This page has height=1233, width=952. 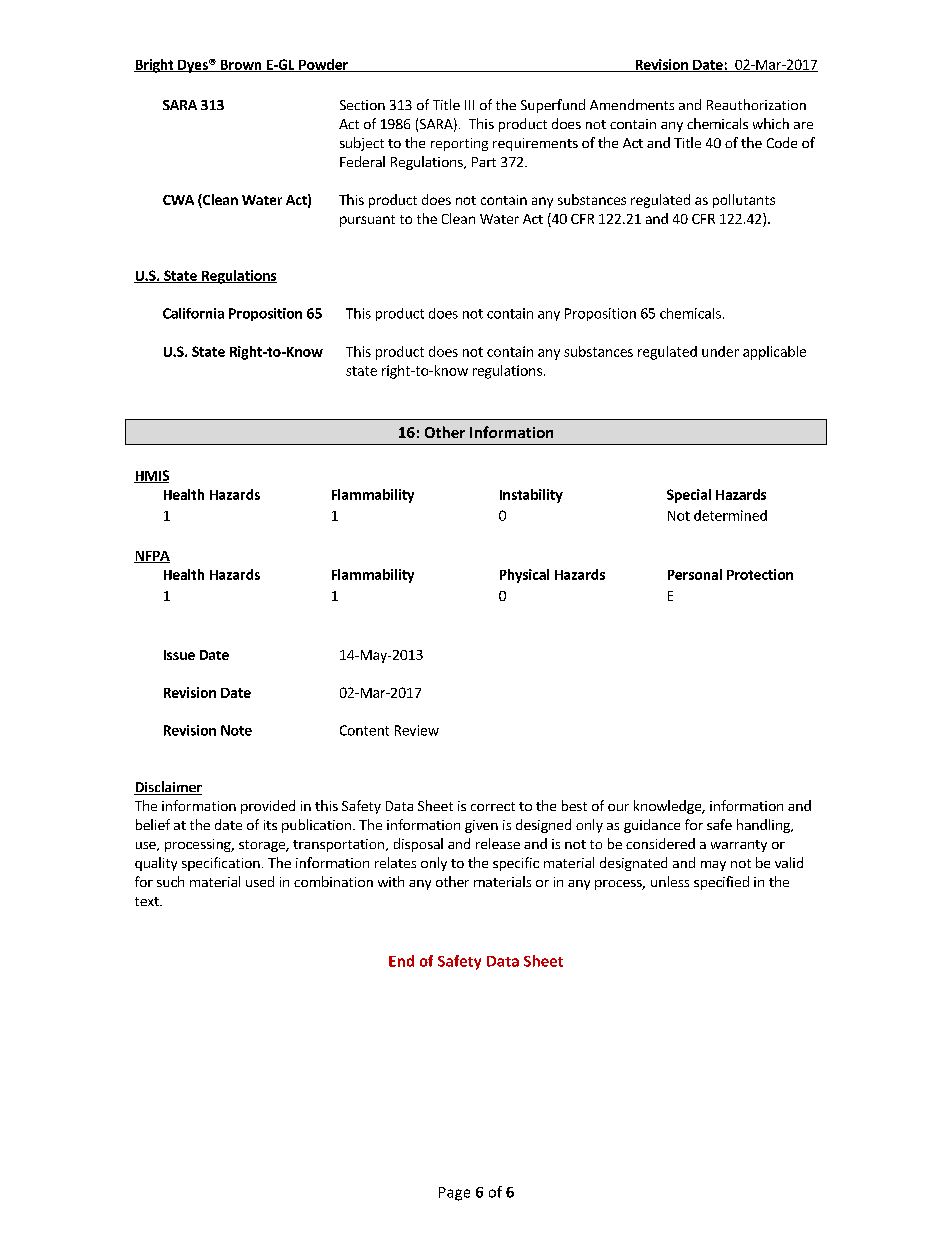 I want to click on Issue, so click(x=179, y=655).
